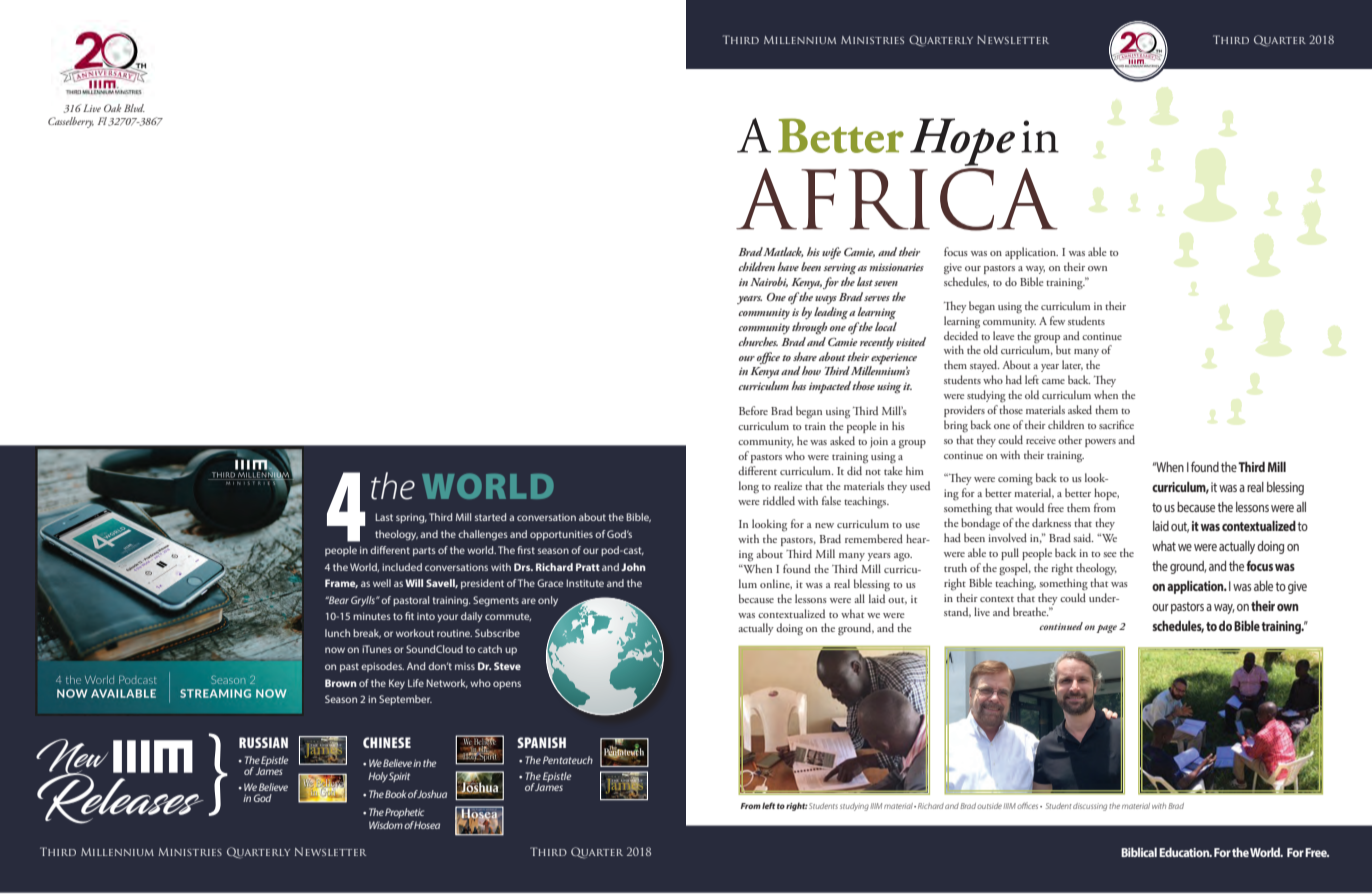 This document has height=894, width=1372. I want to click on minutes, so click(372, 616).
